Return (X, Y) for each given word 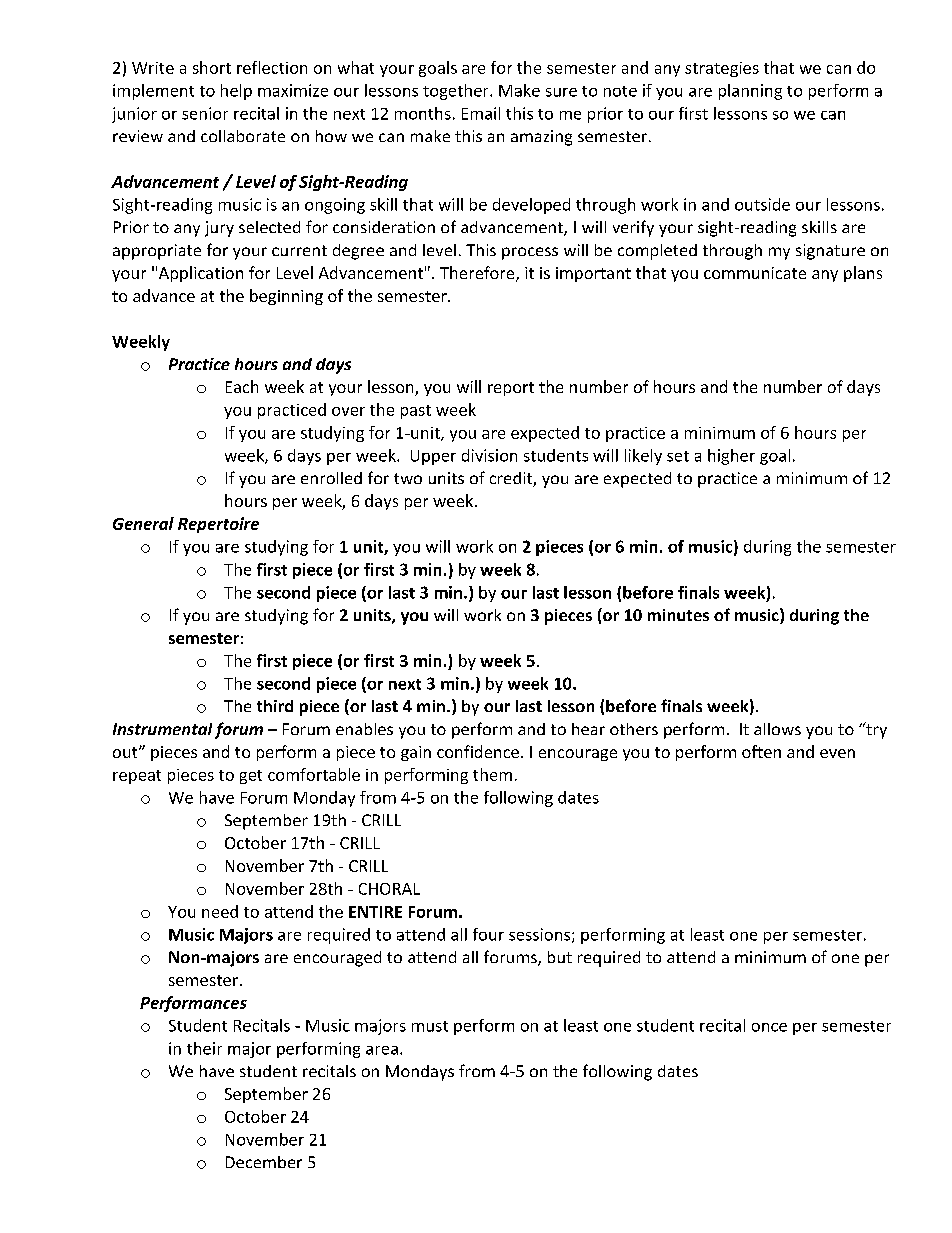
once (769, 1027)
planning (750, 92)
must (430, 1026)
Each (242, 386)
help (236, 92)
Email (481, 113)
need (220, 911)
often (761, 751)
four (488, 934)
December (264, 1162)
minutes (678, 615)
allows (777, 729)
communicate (755, 273)
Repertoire (218, 525)
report (511, 389)
